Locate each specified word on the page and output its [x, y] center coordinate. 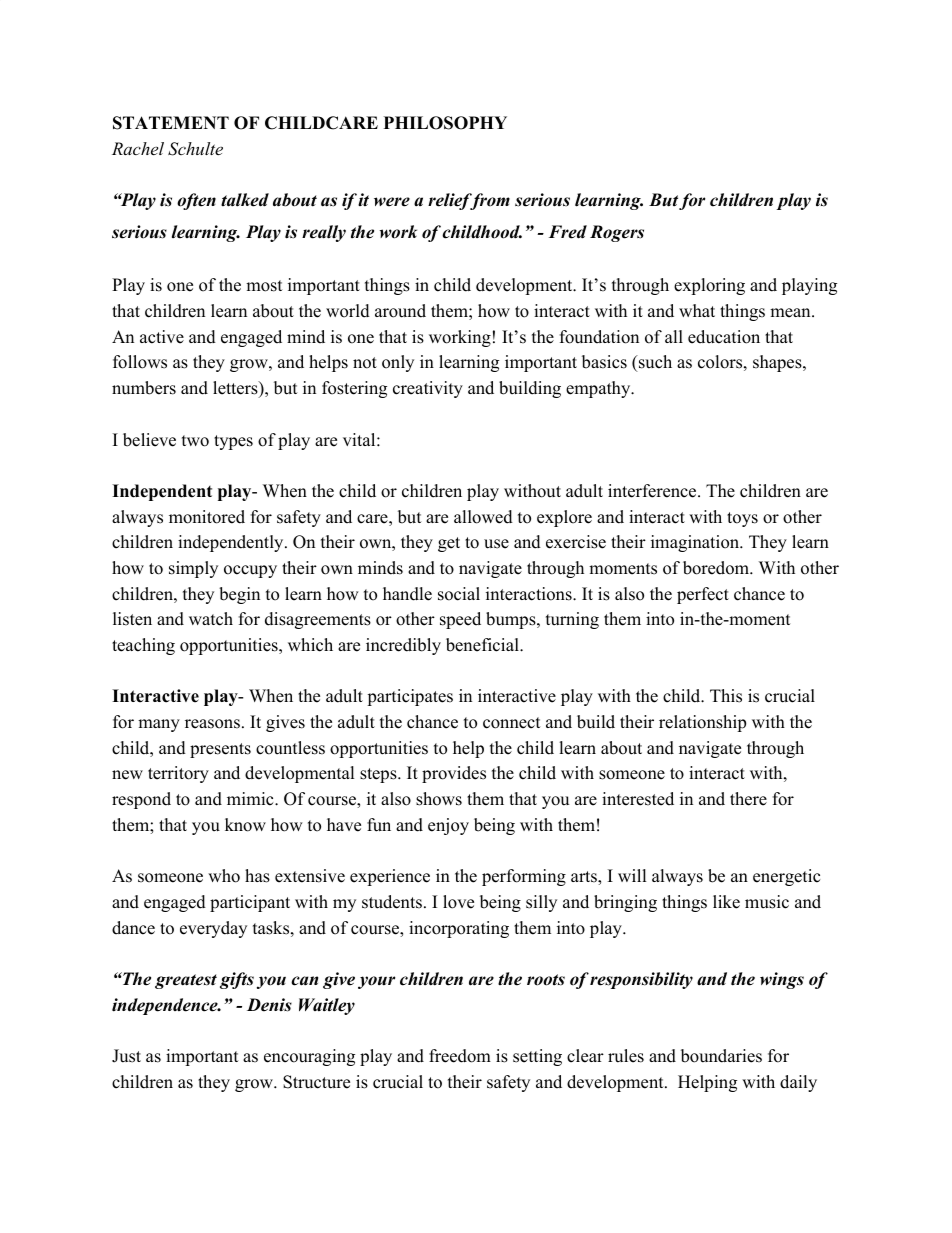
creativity [428, 389]
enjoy [448, 826]
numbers [144, 388]
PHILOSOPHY [445, 123]
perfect [703, 595]
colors [720, 362]
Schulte [195, 149]
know [245, 825]
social [459, 594]
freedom [460, 1056]
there [748, 799]
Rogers [617, 233]
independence [166, 1006]
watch [211, 619]
